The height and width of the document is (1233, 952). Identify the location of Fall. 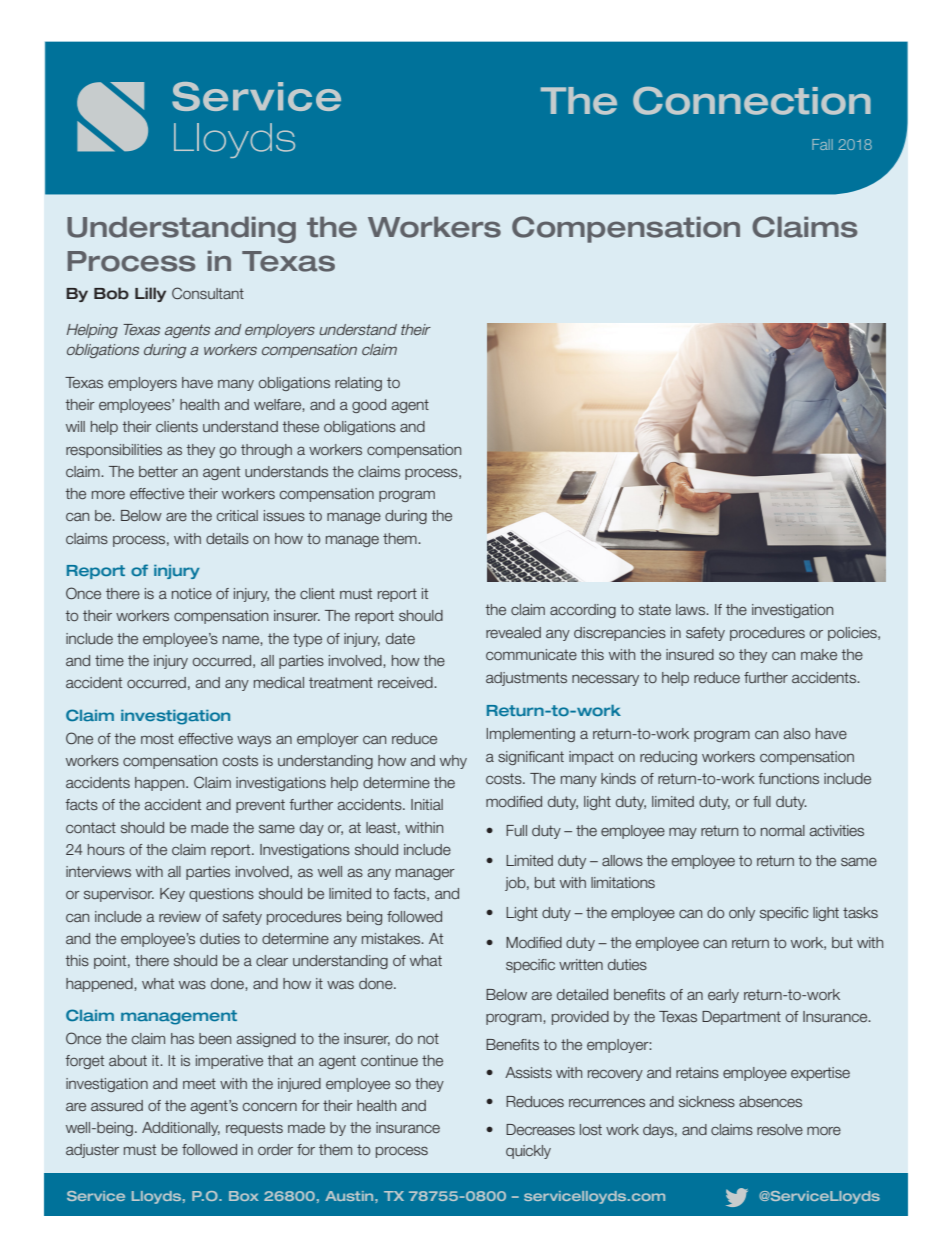
(822, 144).
